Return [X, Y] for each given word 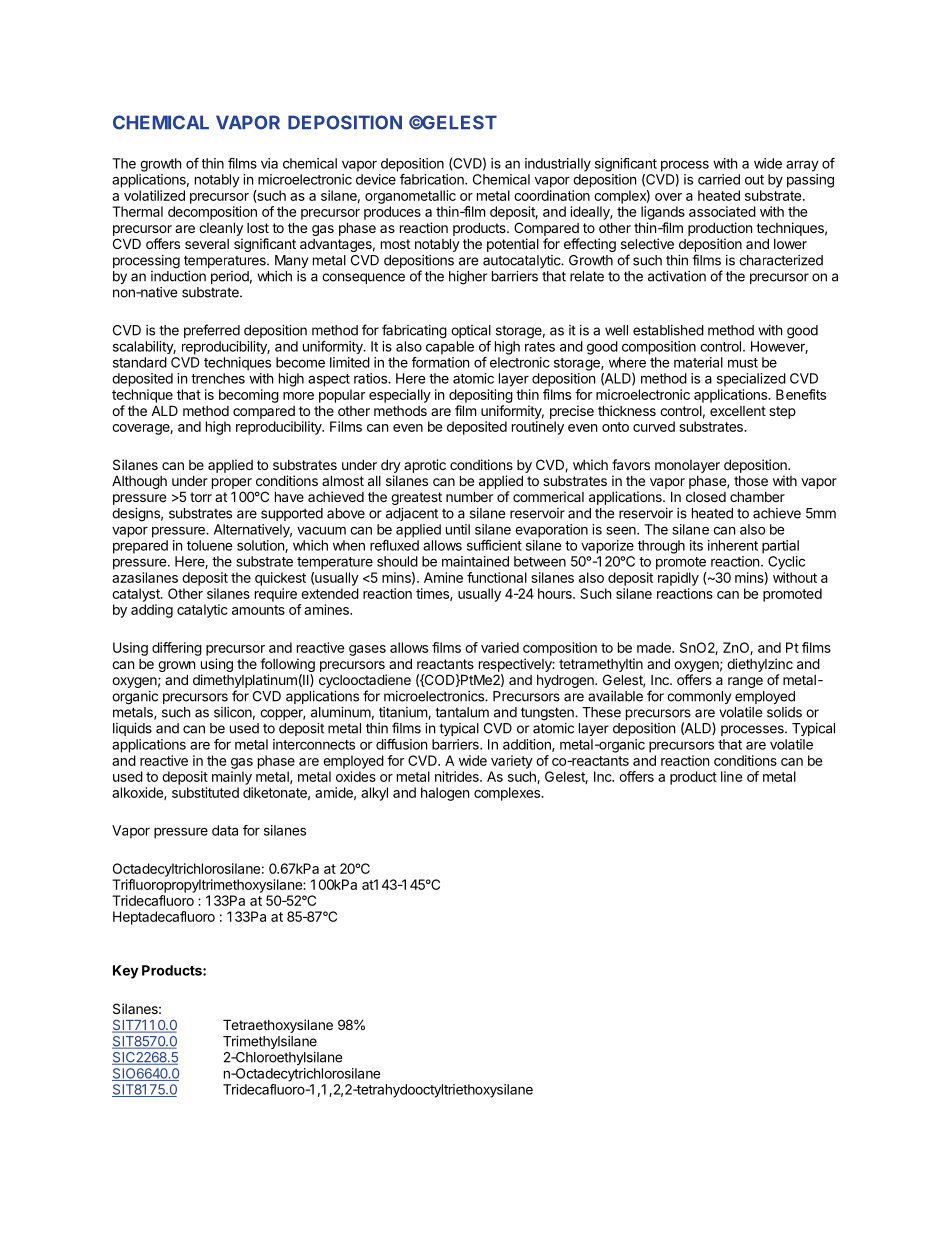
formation [440, 362]
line [731, 776]
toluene [210, 545]
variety [512, 762]
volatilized [154, 195]
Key [126, 972]
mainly [232, 778]
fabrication [433, 179]
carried [719, 179]
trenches [218, 378]
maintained [475, 561]
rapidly [678, 579]
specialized [751, 380]
